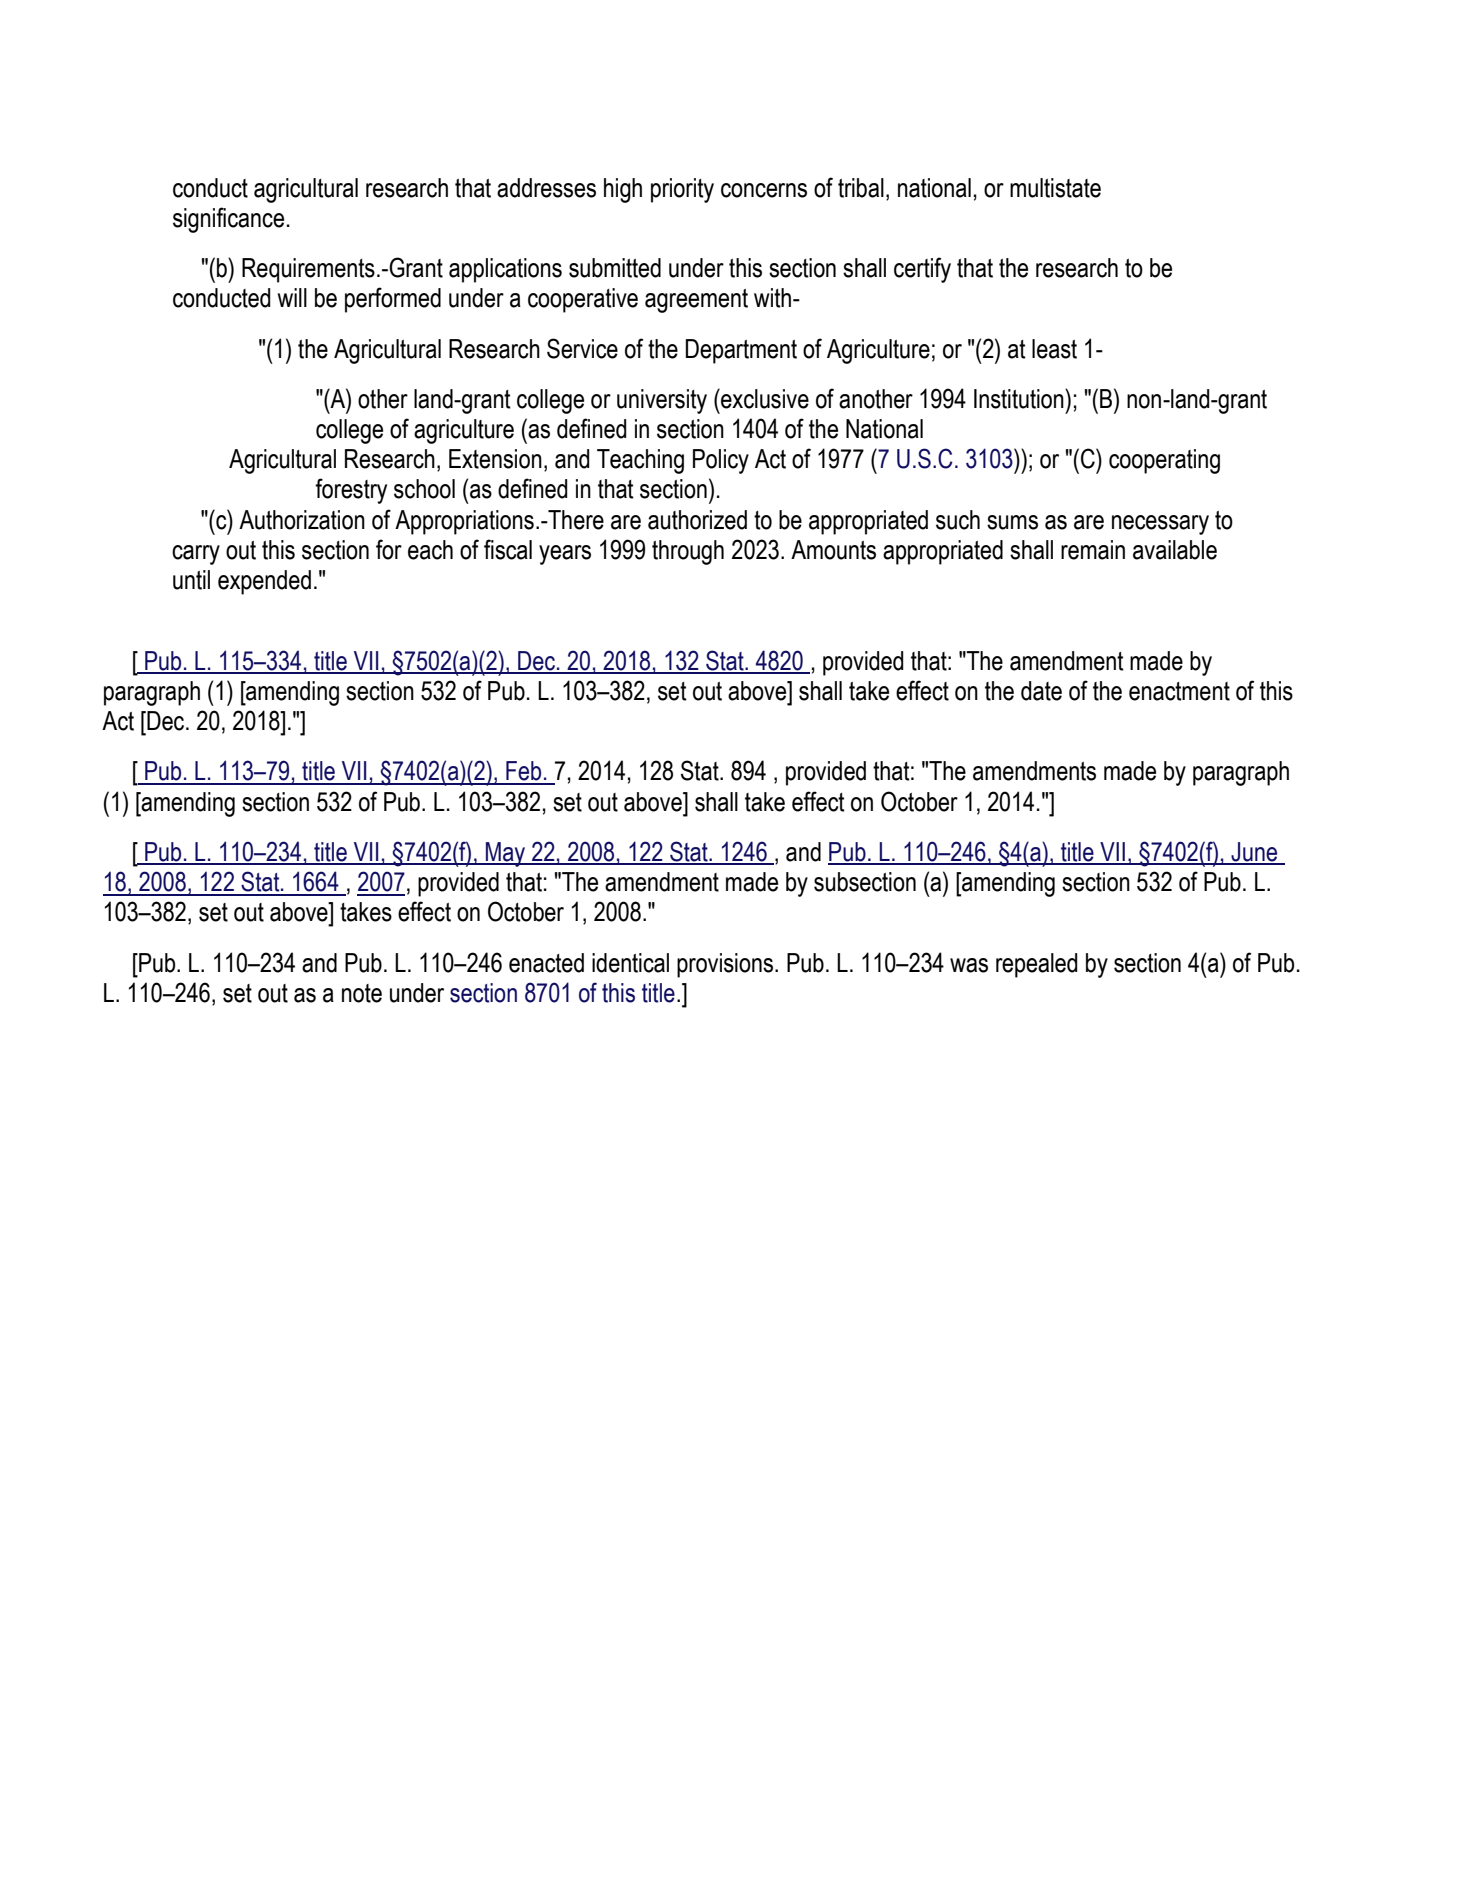 This screenshot has height=1895, width=1465. Describe the element at coordinates (1093, 550) in the screenshot. I see `remain` at that location.
